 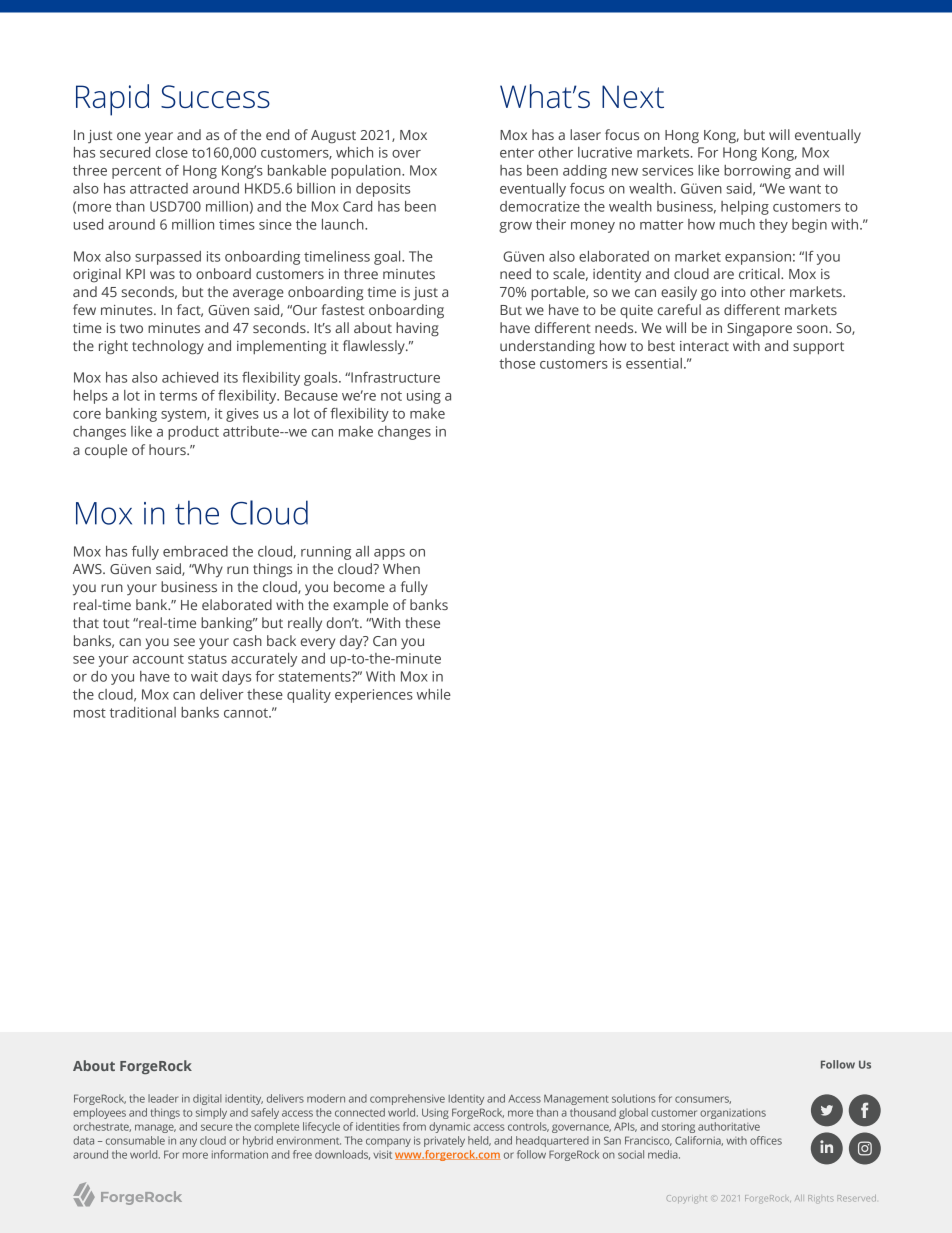 I want to click on account, so click(x=158, y=659).
